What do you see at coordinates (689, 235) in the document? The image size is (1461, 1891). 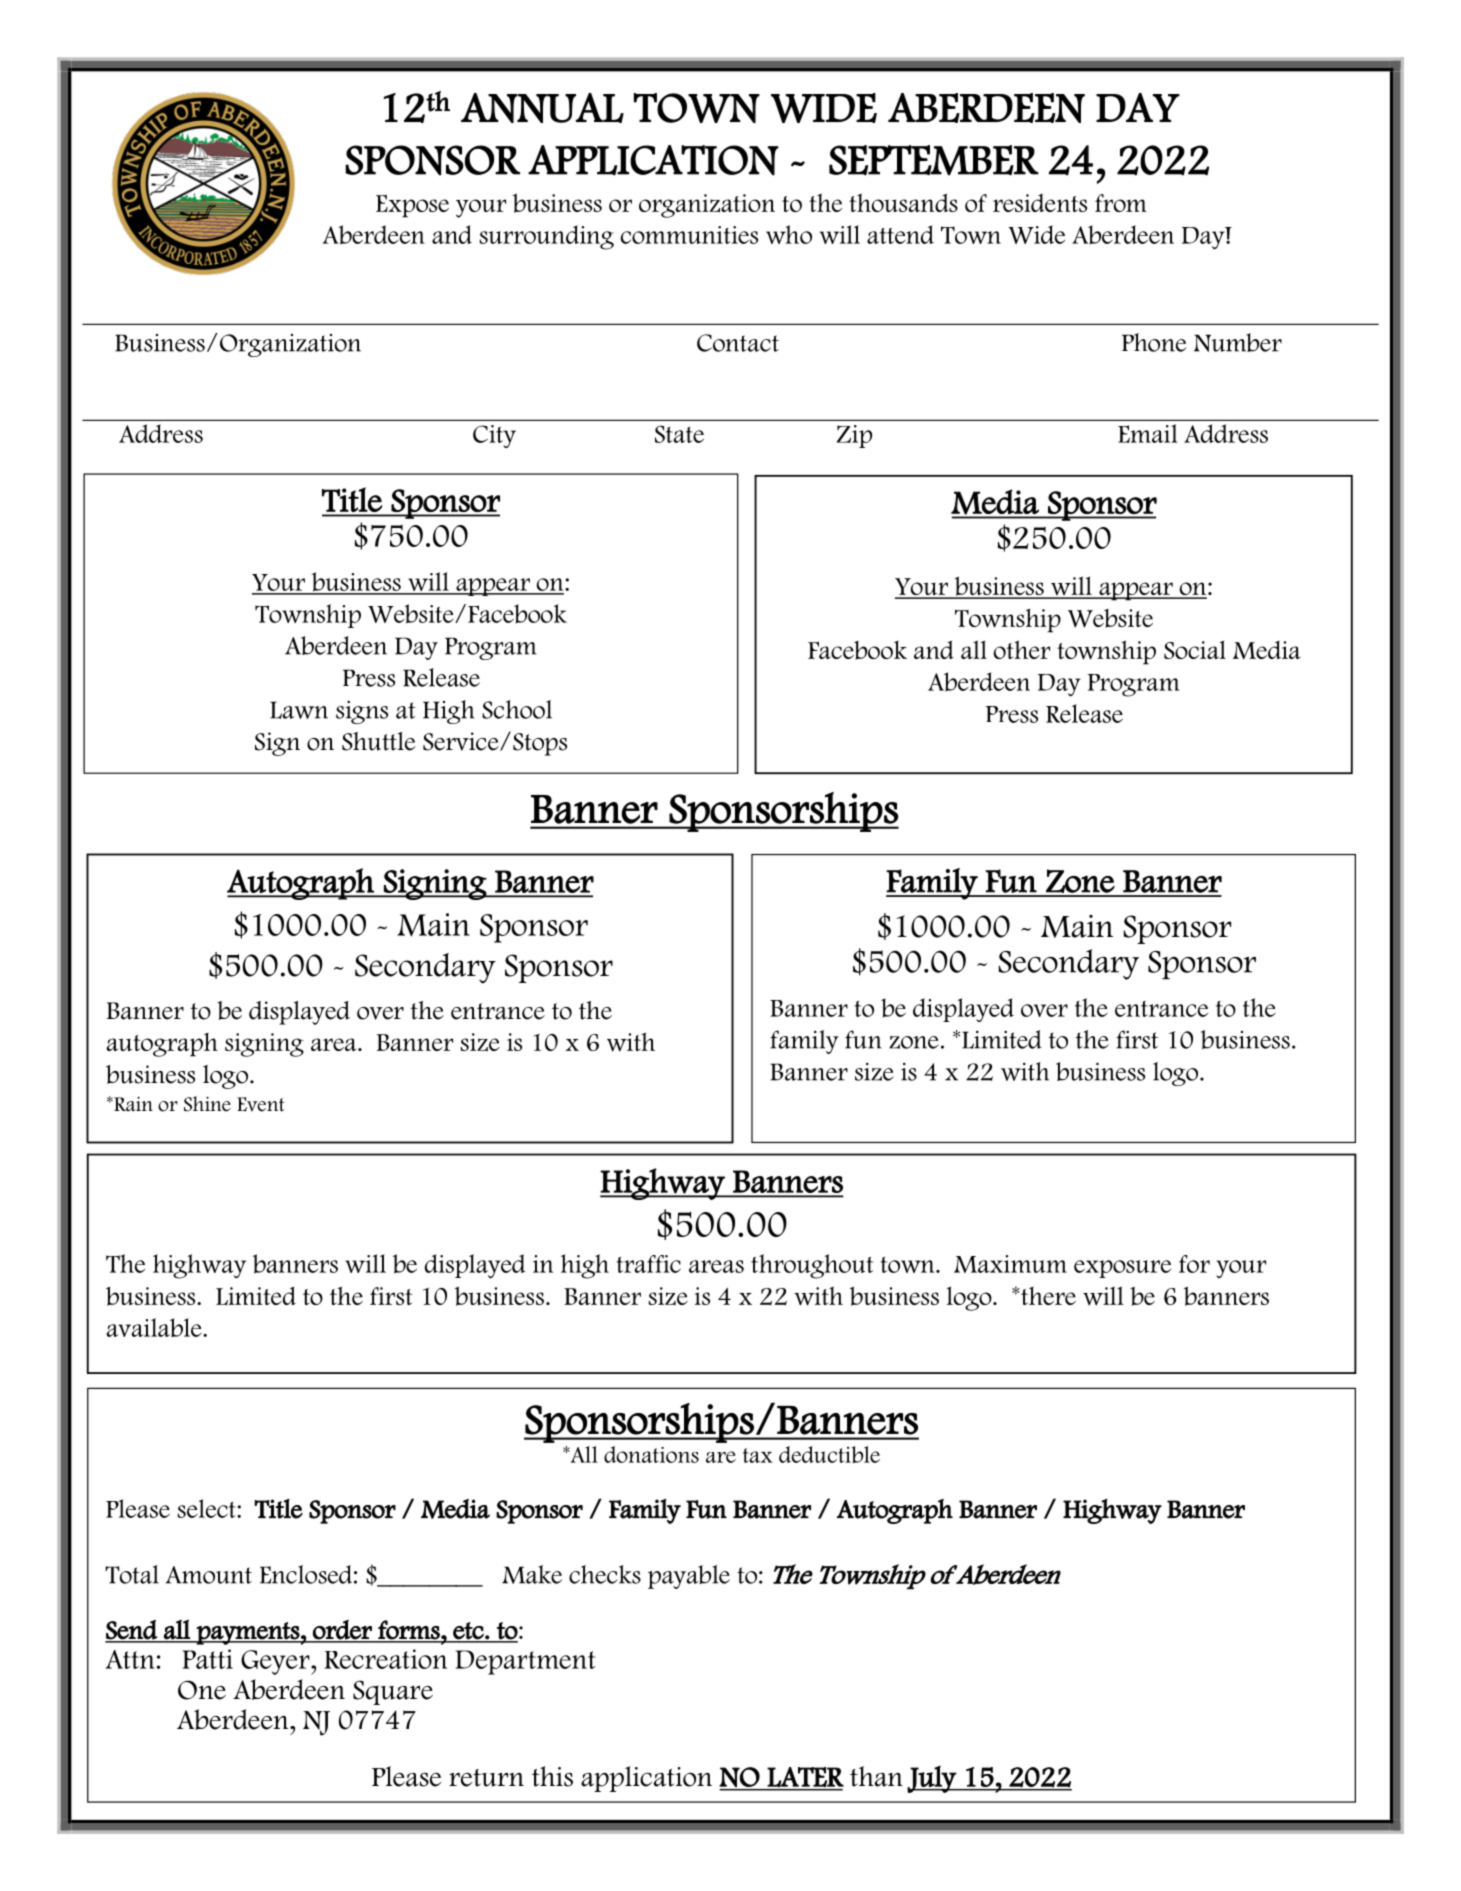 I see `communities` at bounding box center [689, 235].
